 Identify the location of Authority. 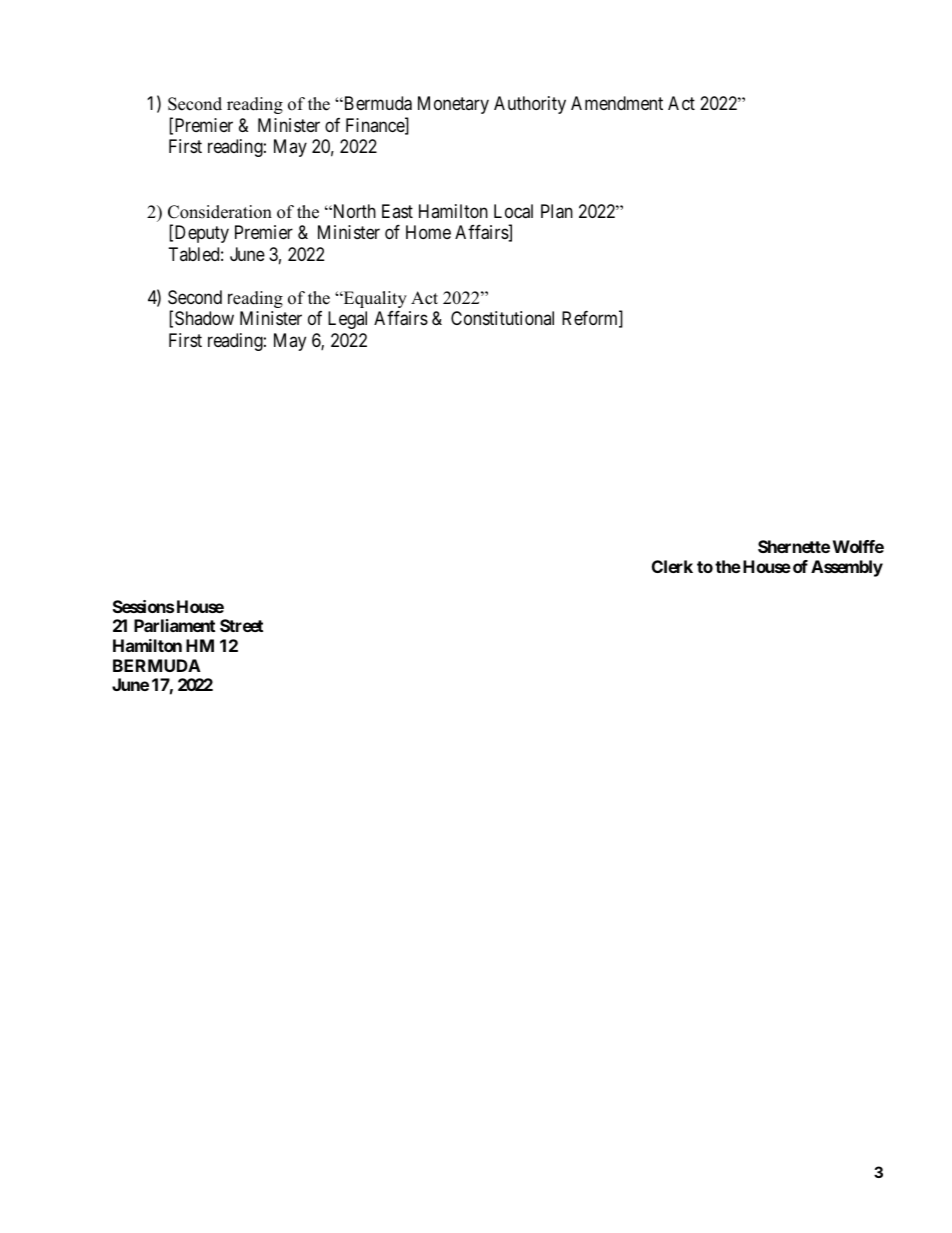
(530, 105).
